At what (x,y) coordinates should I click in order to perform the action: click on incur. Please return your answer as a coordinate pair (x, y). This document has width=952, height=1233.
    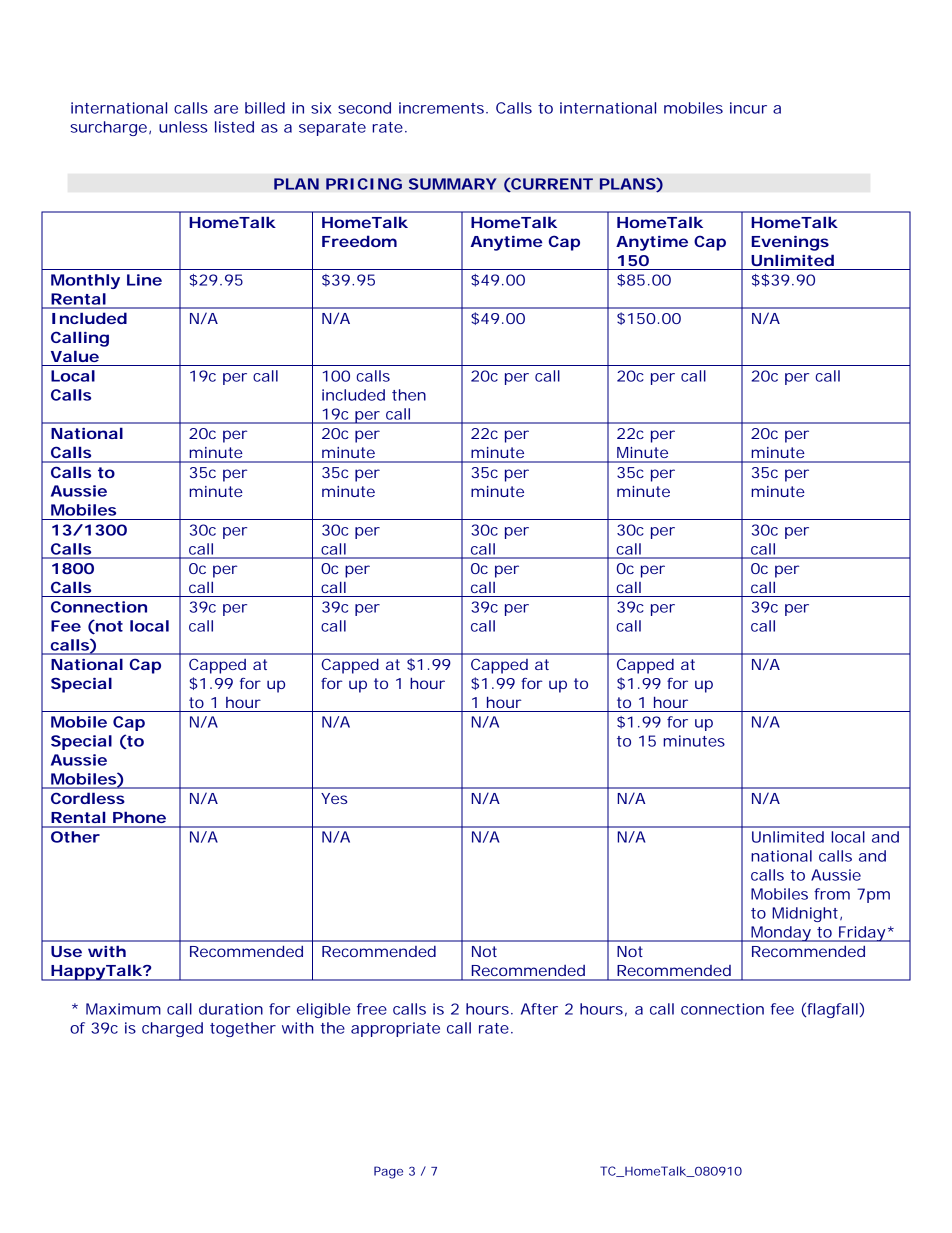
    Looking at the image, I should click on (748, 108).
